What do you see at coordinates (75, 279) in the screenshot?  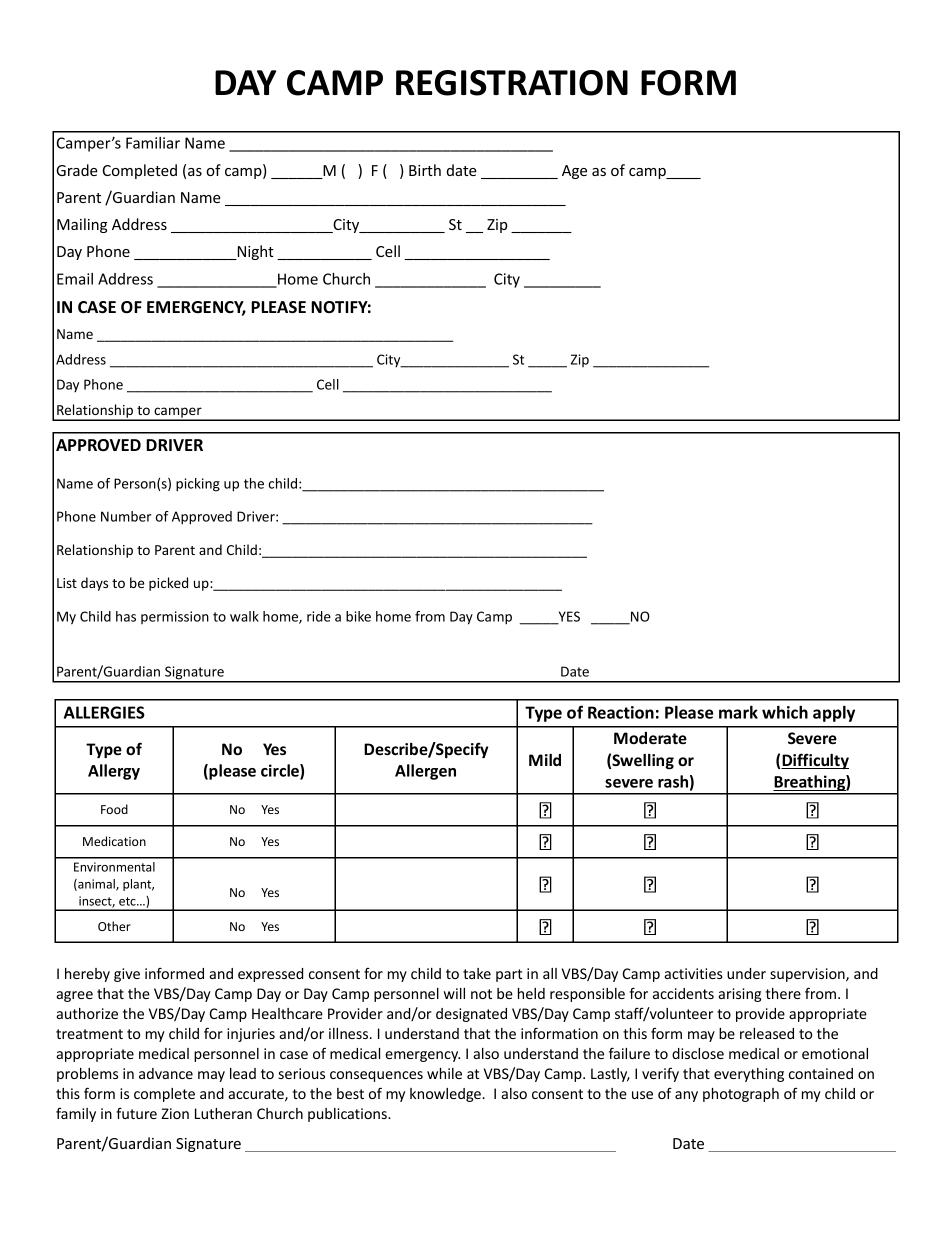 I see `Email` at bounding box center [75, 279].
